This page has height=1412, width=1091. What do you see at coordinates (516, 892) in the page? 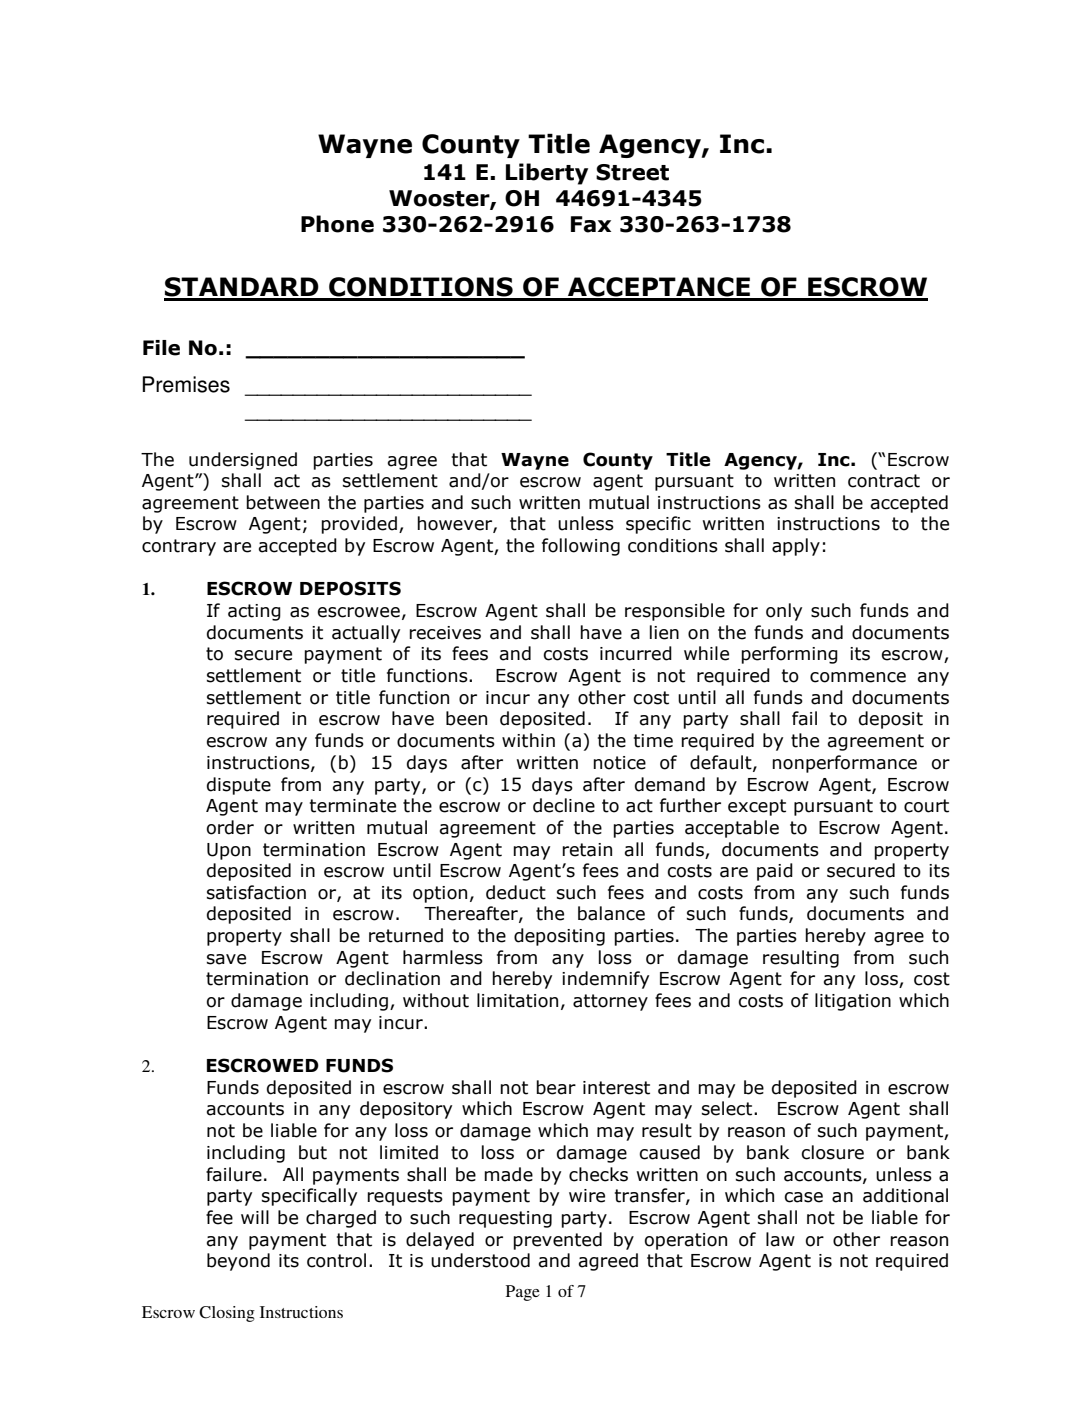
I see `deduct` at bounding box center [516, 892].
